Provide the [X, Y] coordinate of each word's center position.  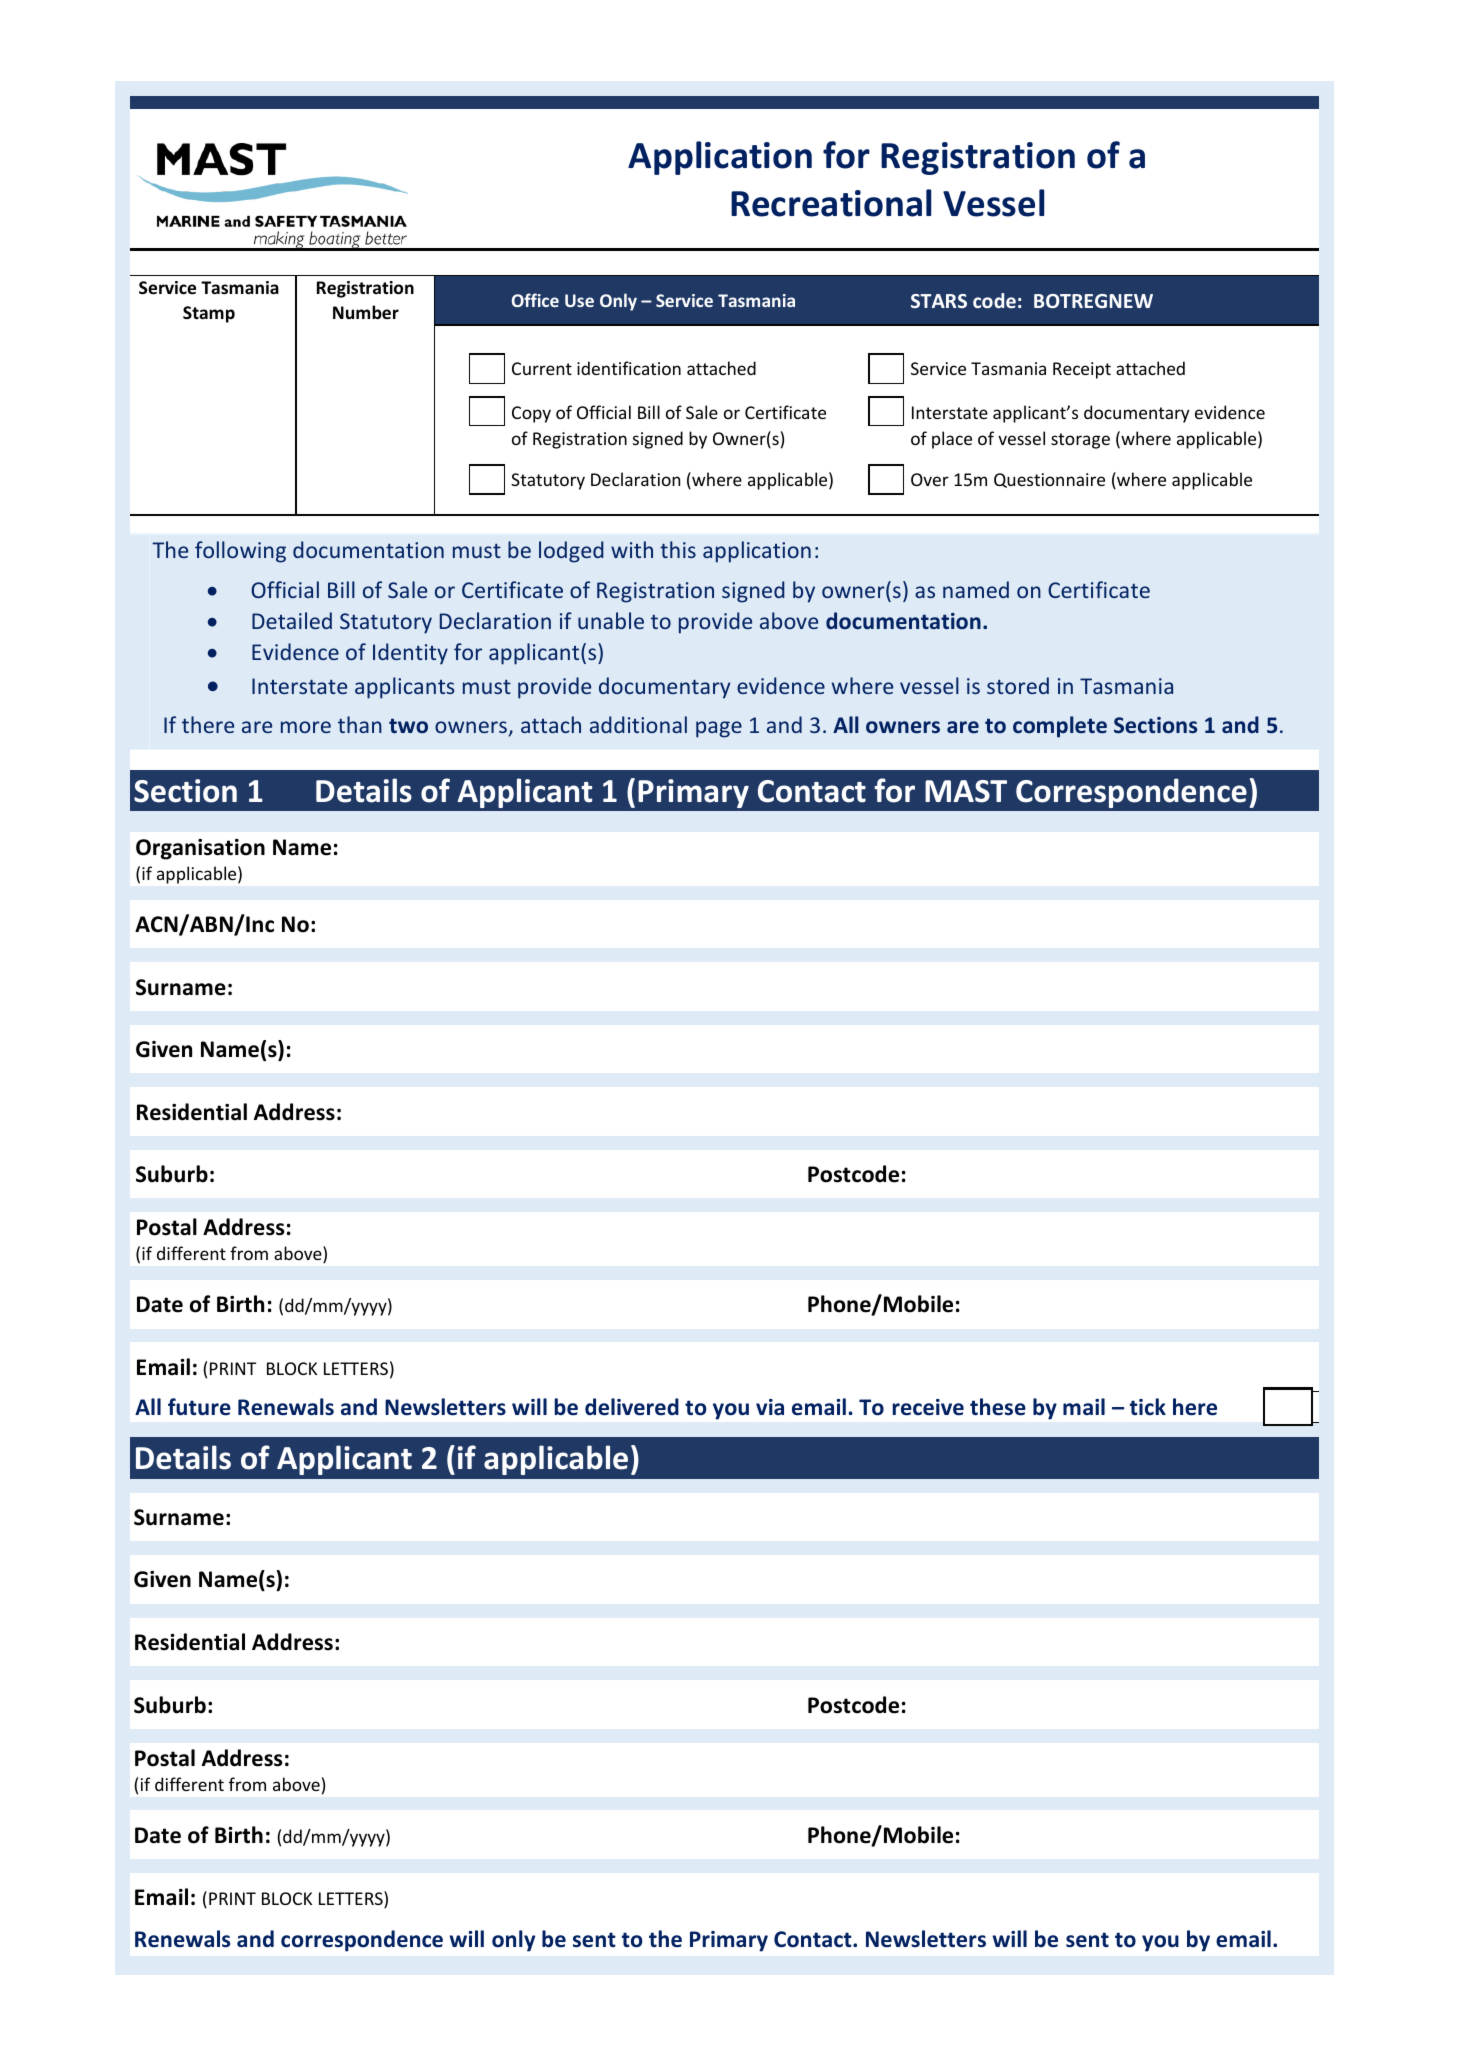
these [998, 1407]
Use [579, 300]
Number [366, 312]
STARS [939, 301]
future [199, 1407]
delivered [632, 1407]
